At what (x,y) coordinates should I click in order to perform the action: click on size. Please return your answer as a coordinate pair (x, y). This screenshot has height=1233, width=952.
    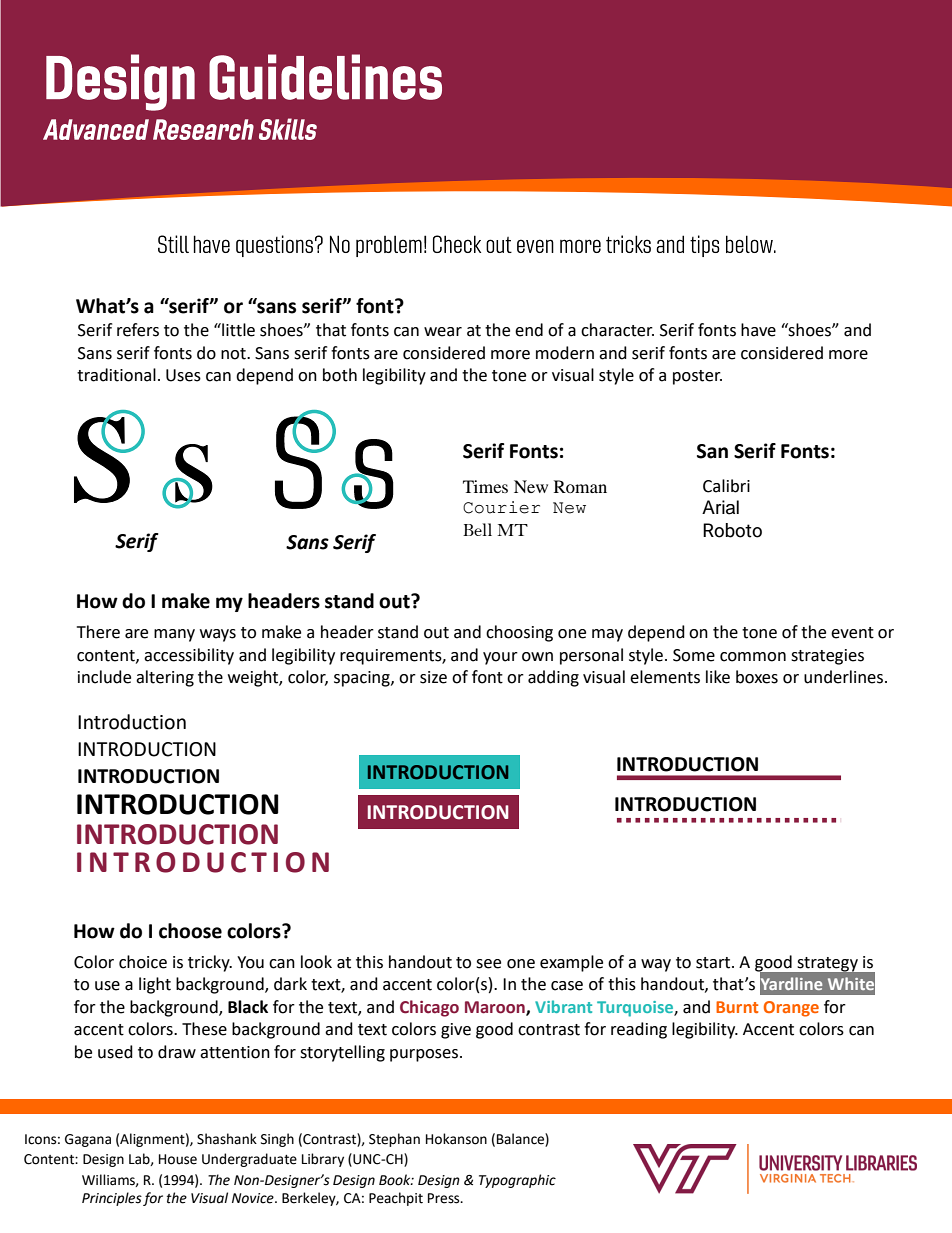
    Looking at the image, I should click on (433, 677).
